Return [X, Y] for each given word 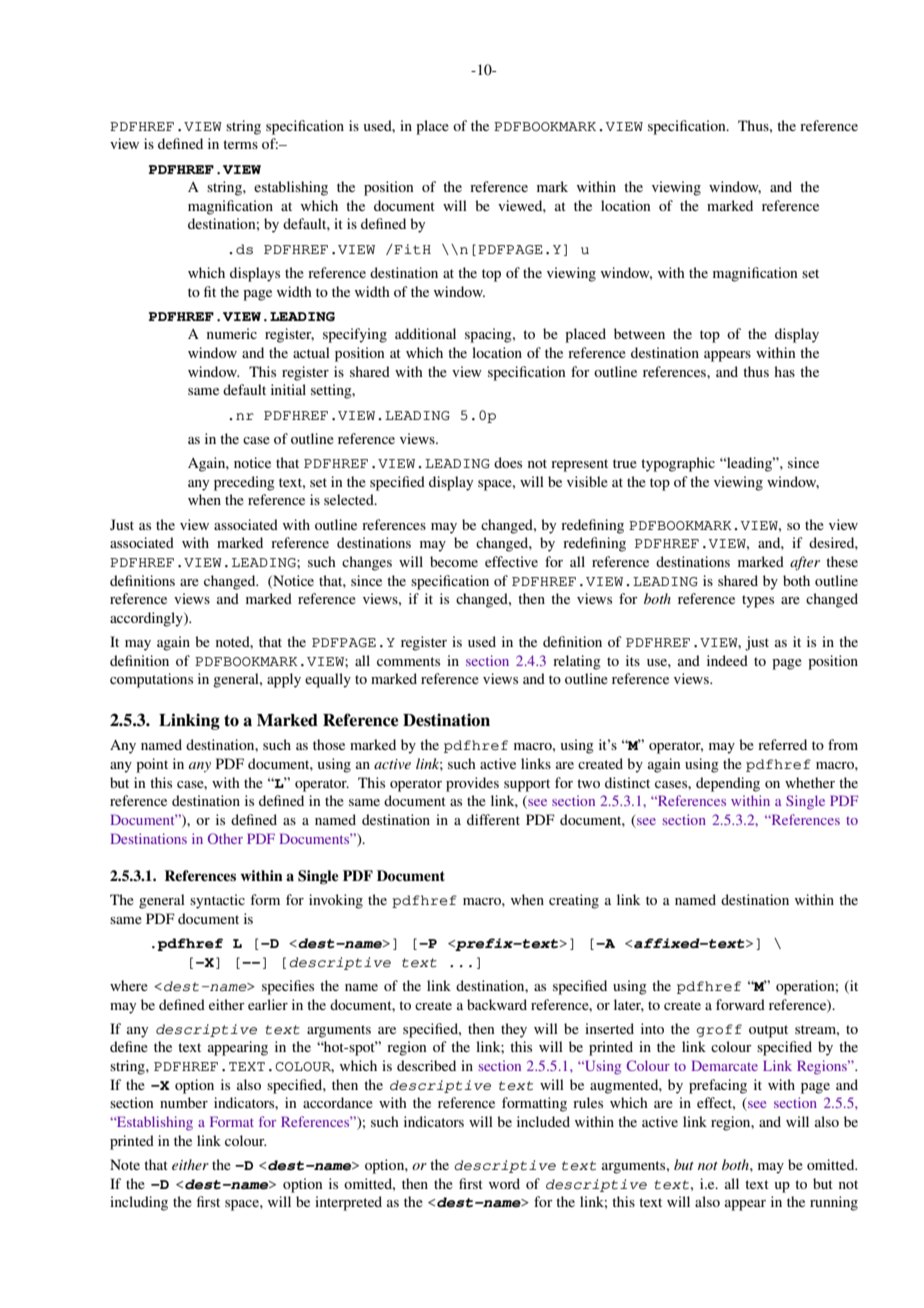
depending [728, 784]
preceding [244, 483]
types [758, 601]
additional [425, 333]
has [784, 371]
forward [740, 1004]
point [152, 765]
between [639, 333]
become [454, 561]
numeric [232, 333]
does [508, 462]
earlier [268, 1004]
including [139, 1203]
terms [240, 144]
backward [497, 1004]
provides [472, 784]
